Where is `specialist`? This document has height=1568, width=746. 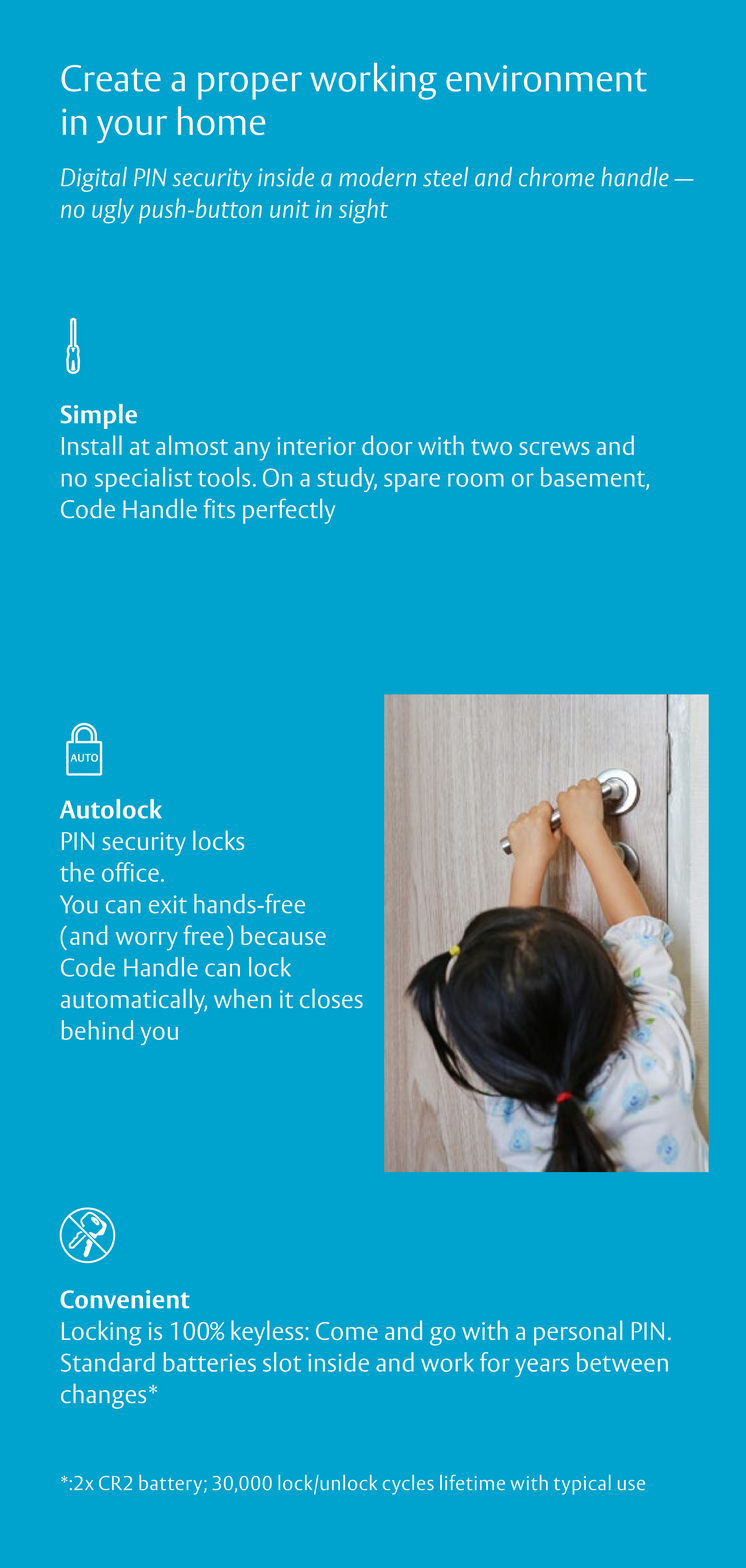
specialist is located at coordinates (143, 479).
